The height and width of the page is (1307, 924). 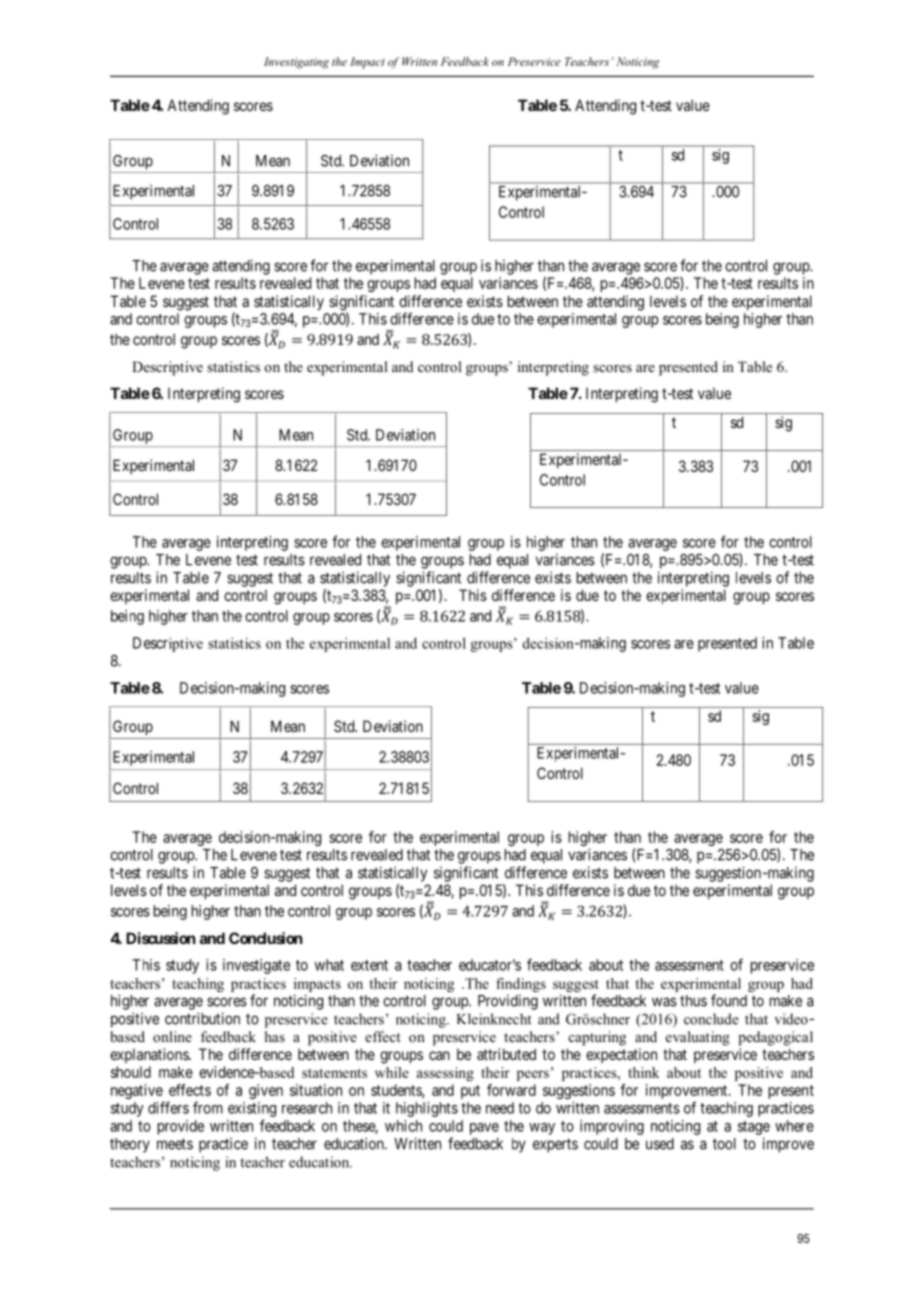 What do you see at coordinates (256, 966) in the page?
I see `investigate` at bounding box center [256, 966].
